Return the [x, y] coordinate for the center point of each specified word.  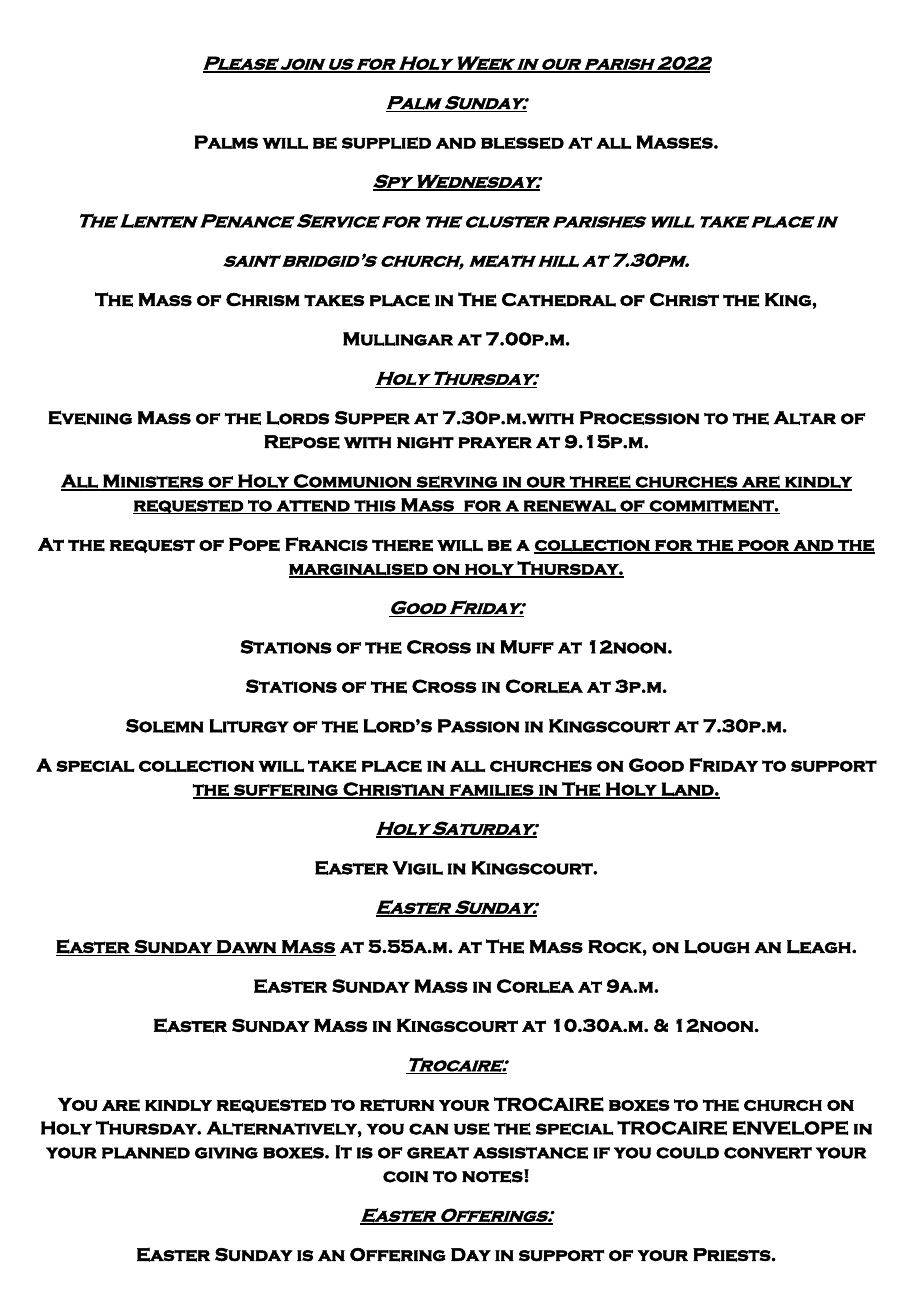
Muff [527, 647]
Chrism [263, 300]
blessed [522, 143]
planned [146, 1153]
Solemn [165, 726]
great [438, 1153]
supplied [386, 143]
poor [763, 546]
